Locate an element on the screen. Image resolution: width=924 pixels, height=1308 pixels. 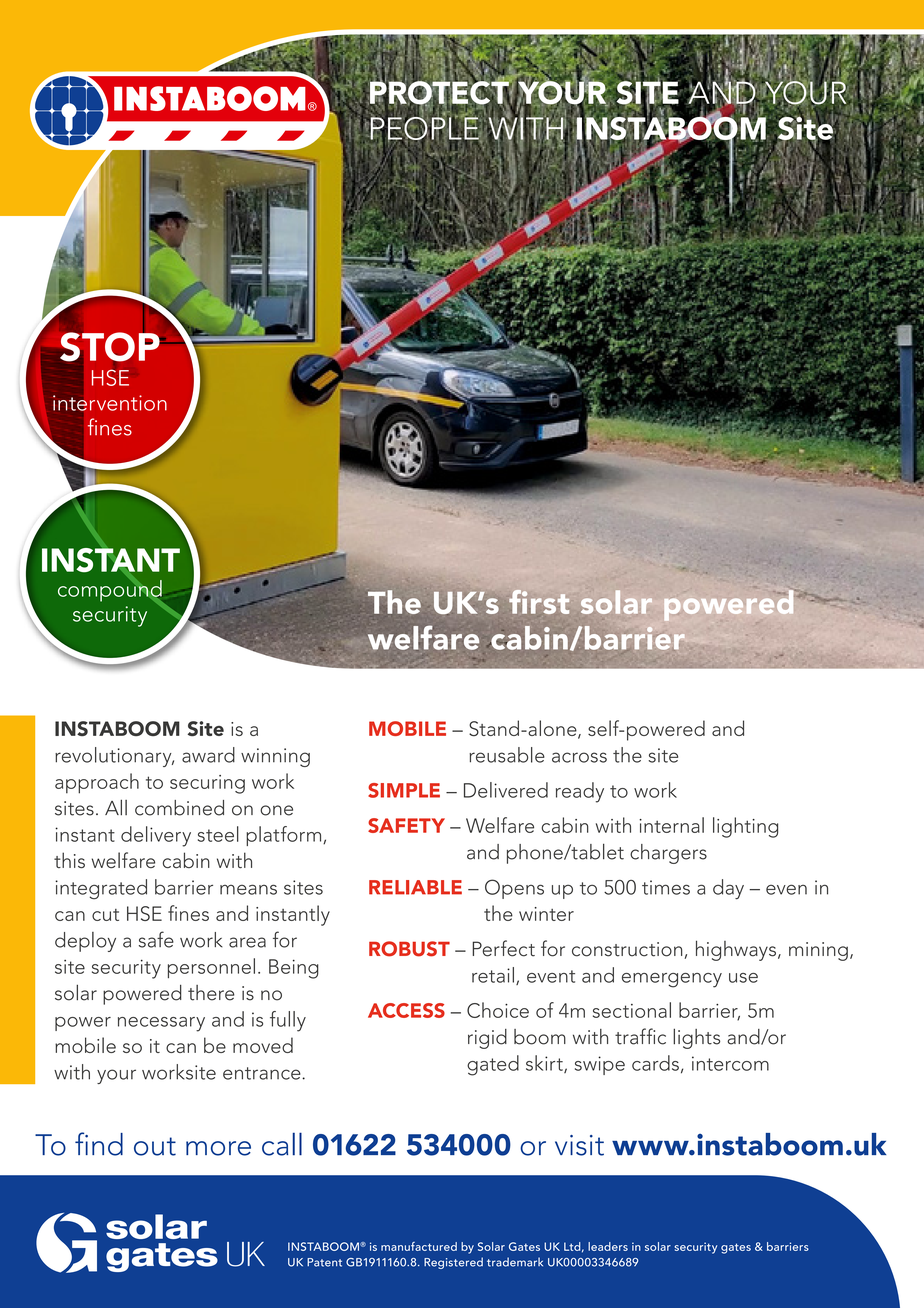
manufactured is located at coordinates (419, 1246).
